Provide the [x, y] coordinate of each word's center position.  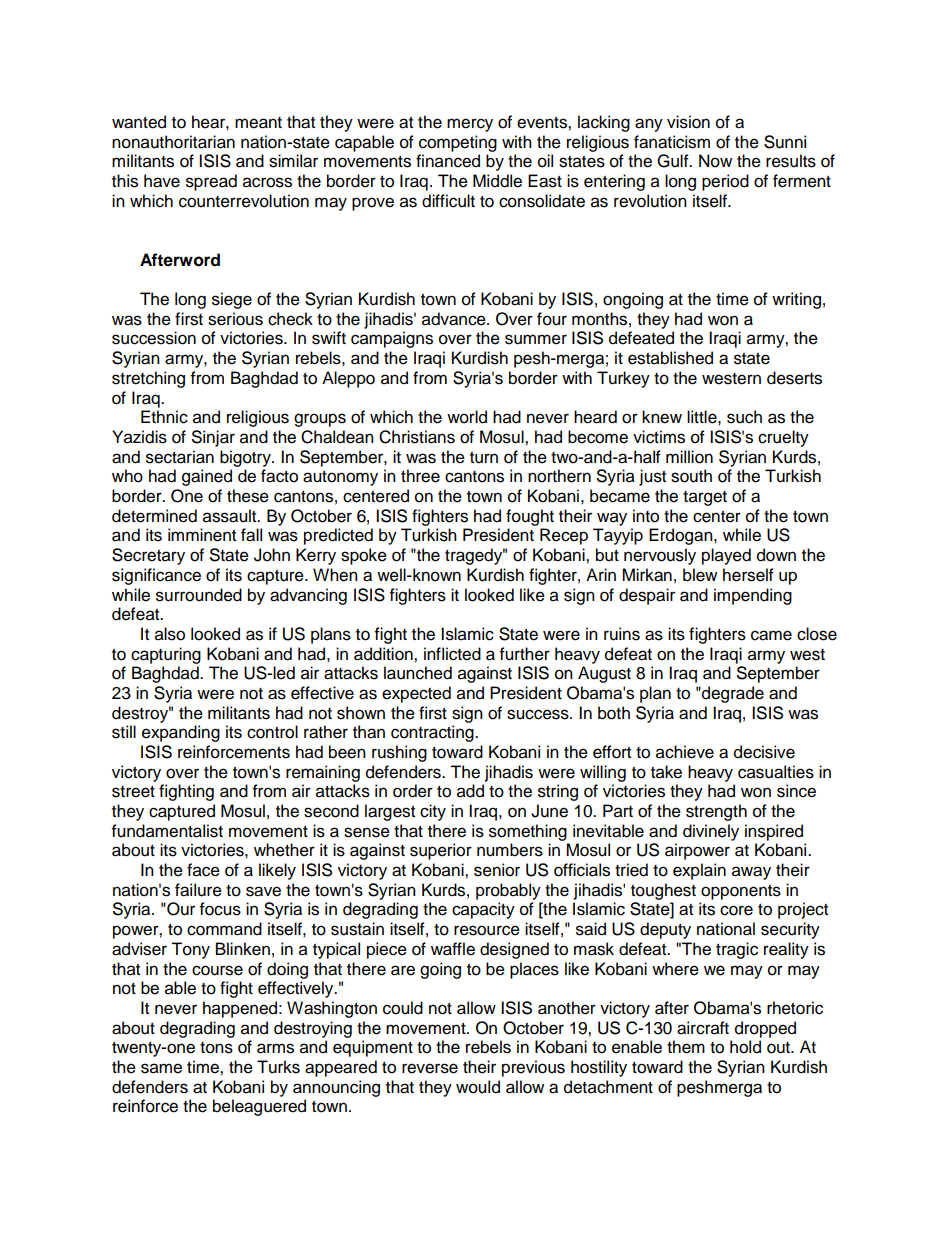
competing [458, 143]
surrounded [199, 595]
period [725, 182]
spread [211, 182]
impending [753, 596]
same [161, 1068]
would [478, 1087]
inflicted [452, 654]
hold [745, 1047]
